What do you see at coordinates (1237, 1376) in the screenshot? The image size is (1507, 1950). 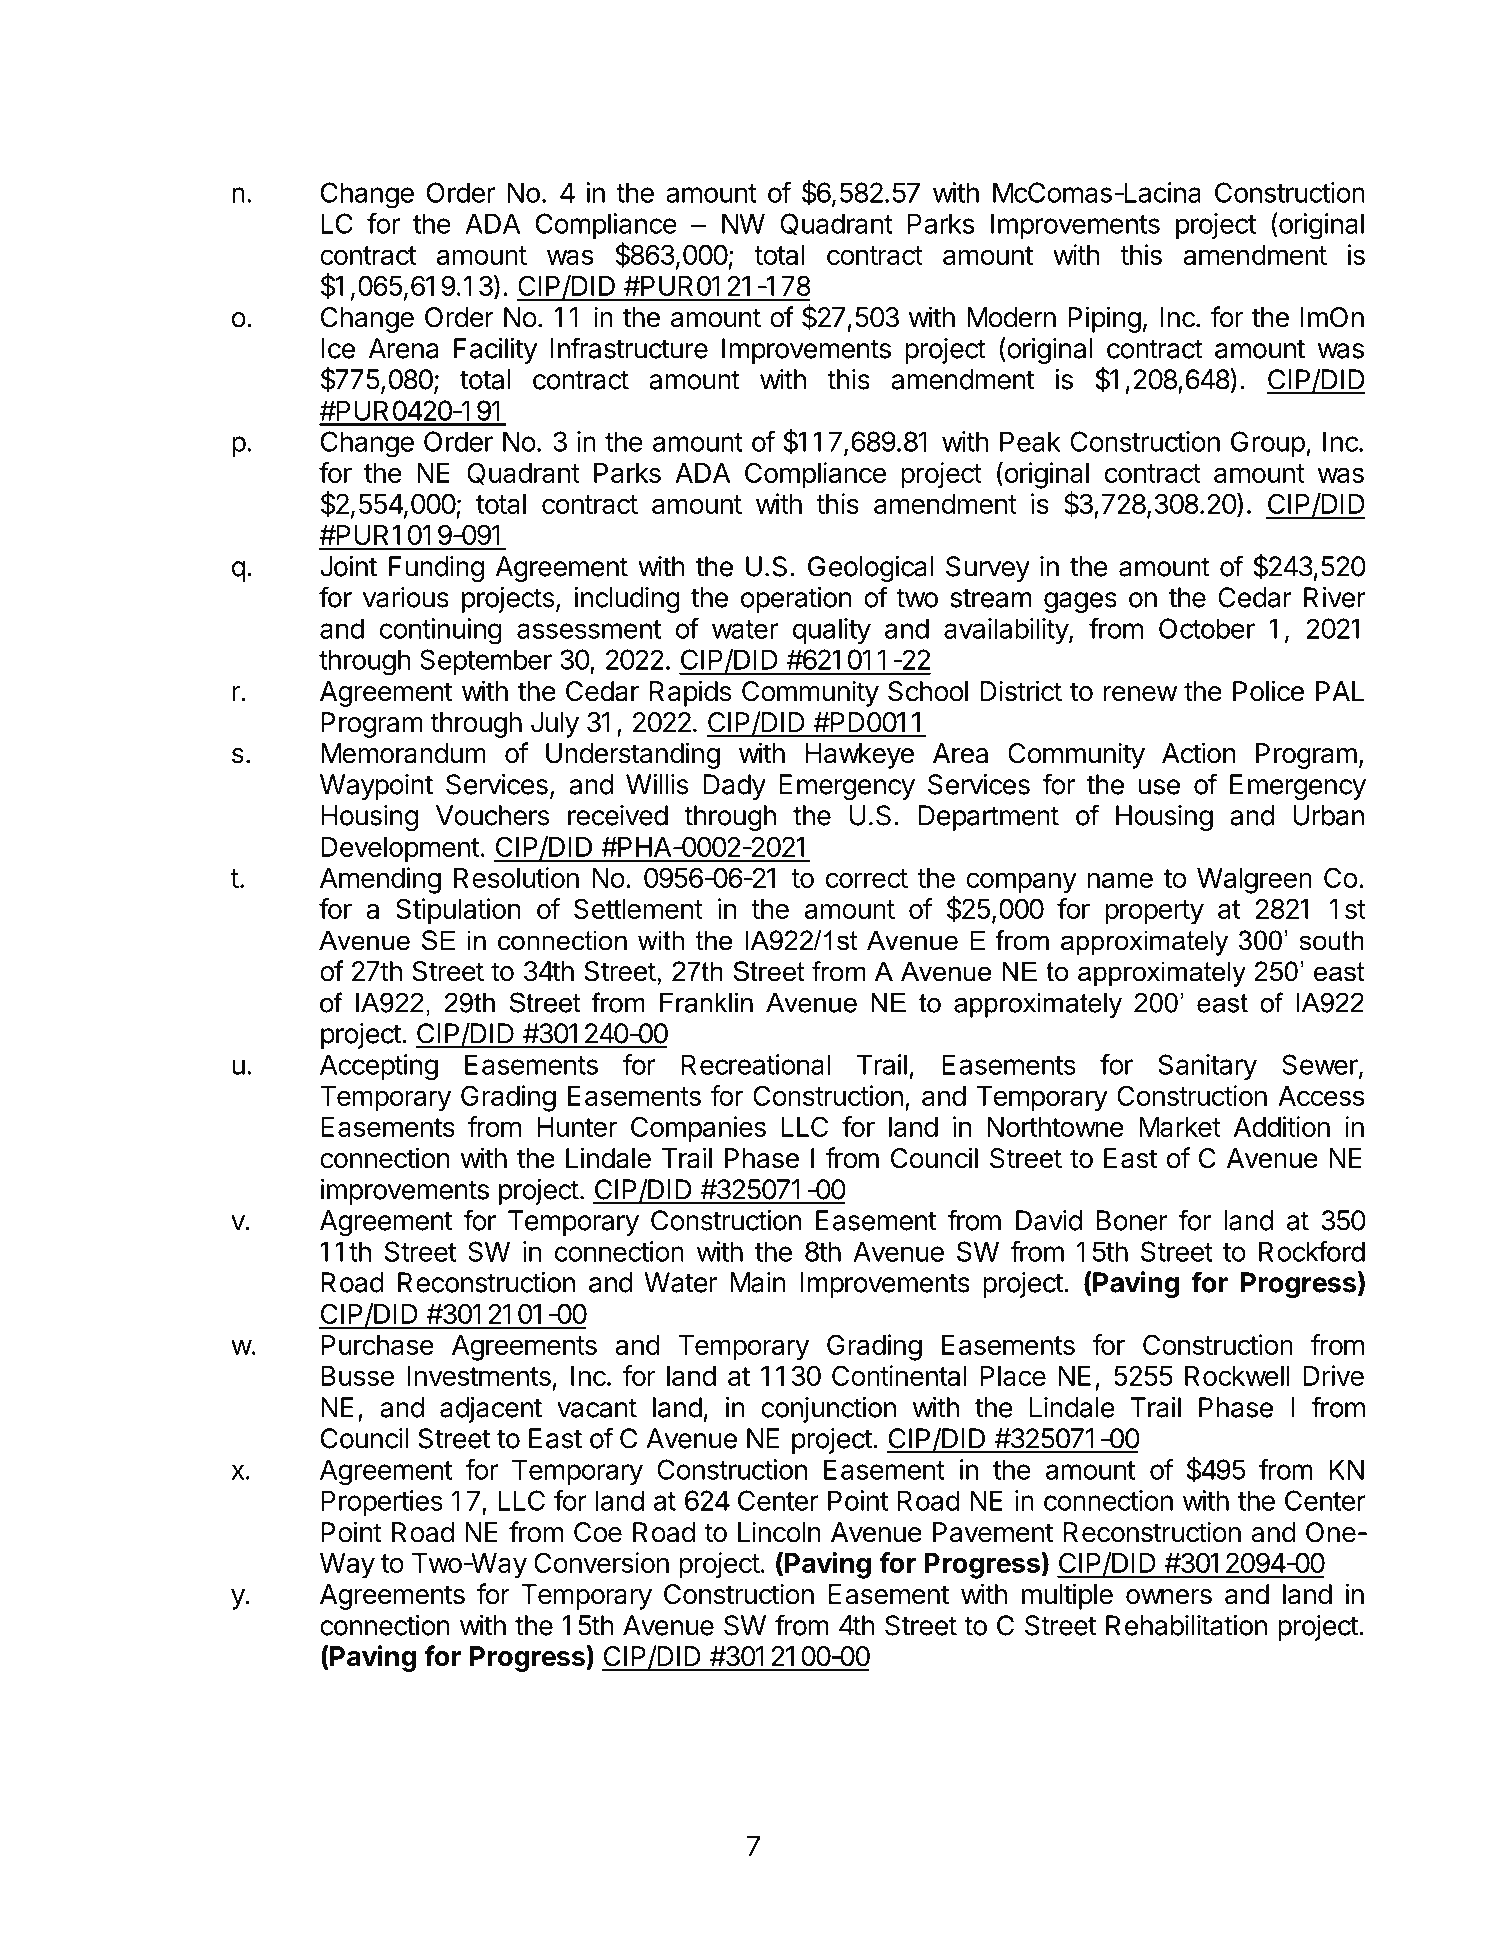 I see `Rockwell` at bounding box center [1237, 1376].
